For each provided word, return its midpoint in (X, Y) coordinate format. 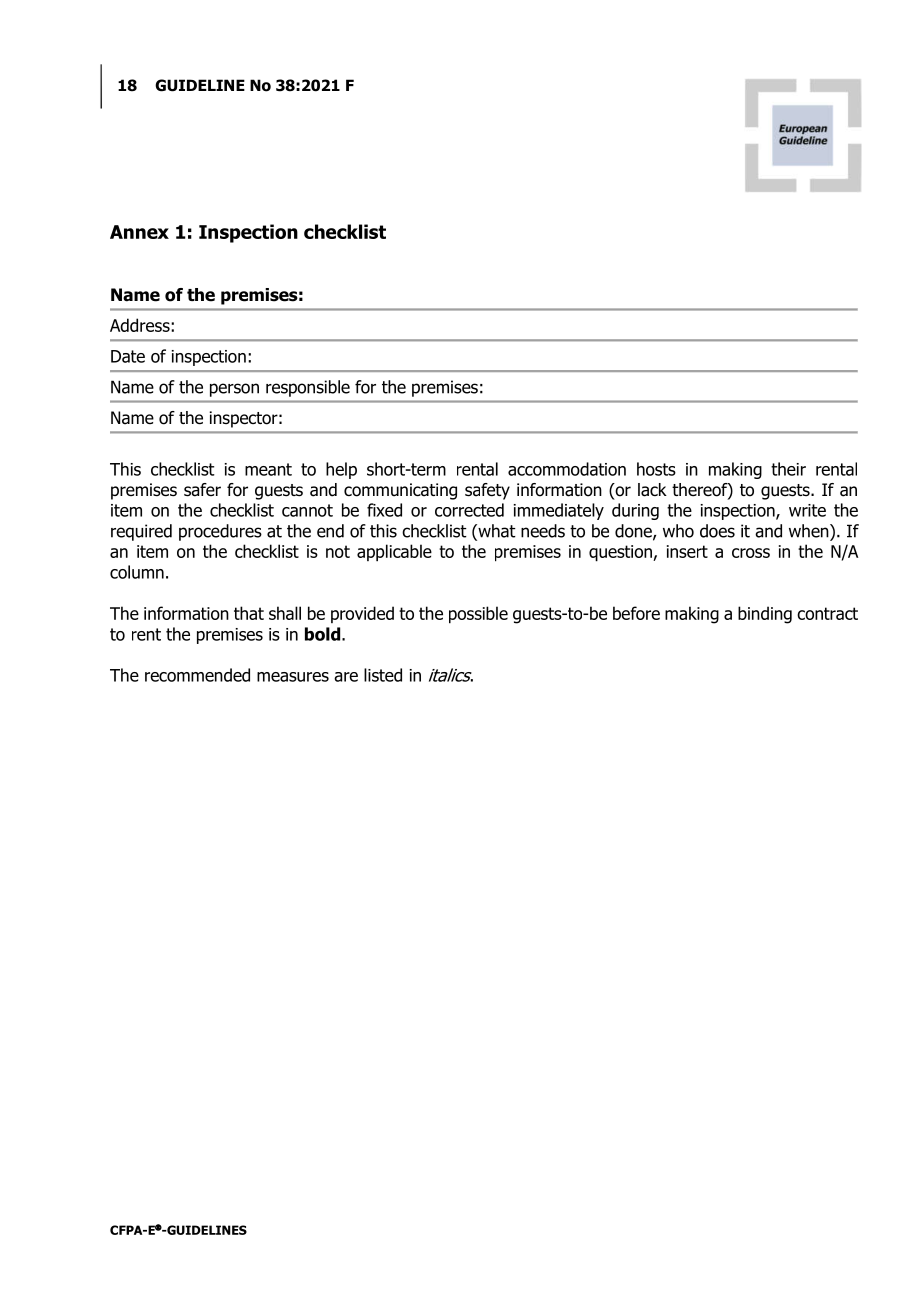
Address (141, 325)
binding (765, 615)
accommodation (567, 469)
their (788, 469)
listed (383, 675)
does (717, 531)
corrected (469, 510)
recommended (197, 675)
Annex (139, 232)
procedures (220, 532)
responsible (308, 388)
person (234, 390)
